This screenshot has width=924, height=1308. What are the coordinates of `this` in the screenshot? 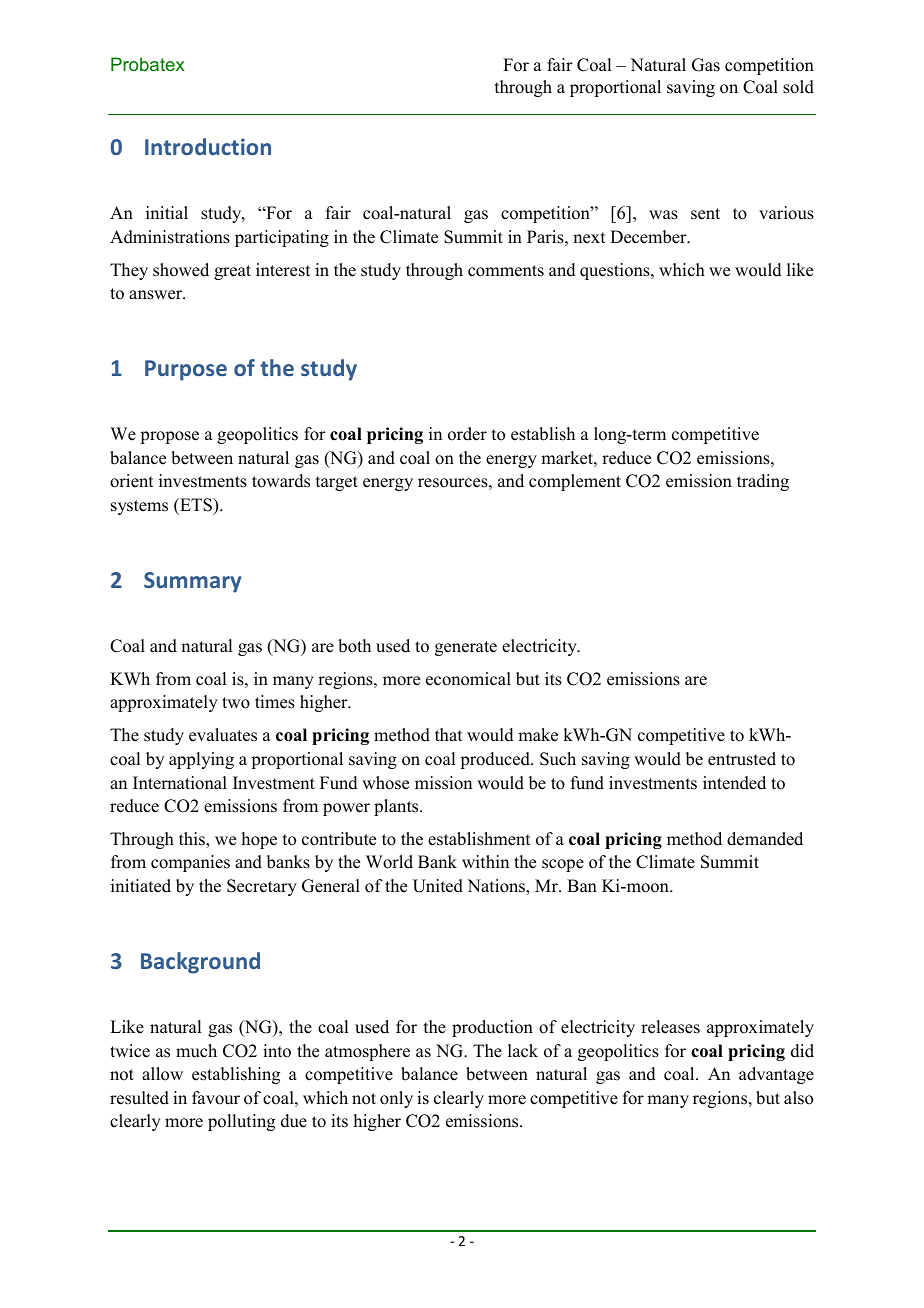 It's located at (193, 839).
